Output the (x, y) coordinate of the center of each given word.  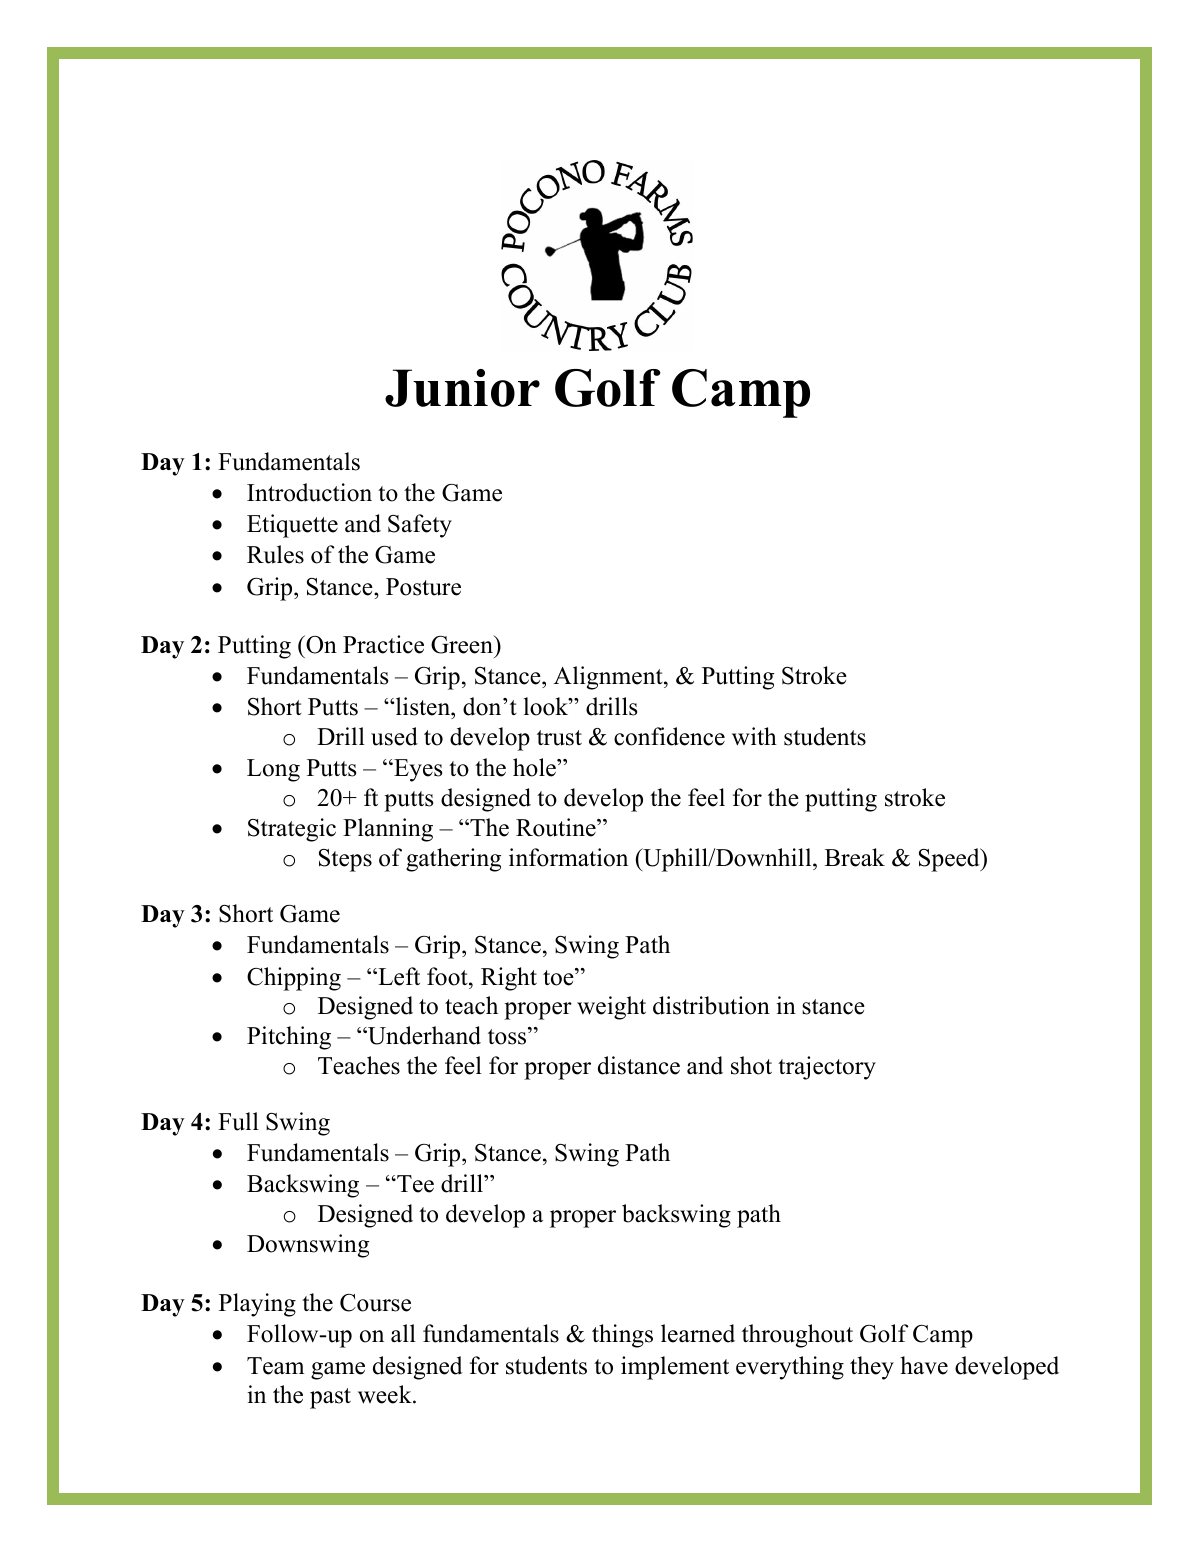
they (872, 1368)
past (330, 1398)
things (622, 1336)
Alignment (609, 678)
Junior (462, 388)
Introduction (309, 492)
